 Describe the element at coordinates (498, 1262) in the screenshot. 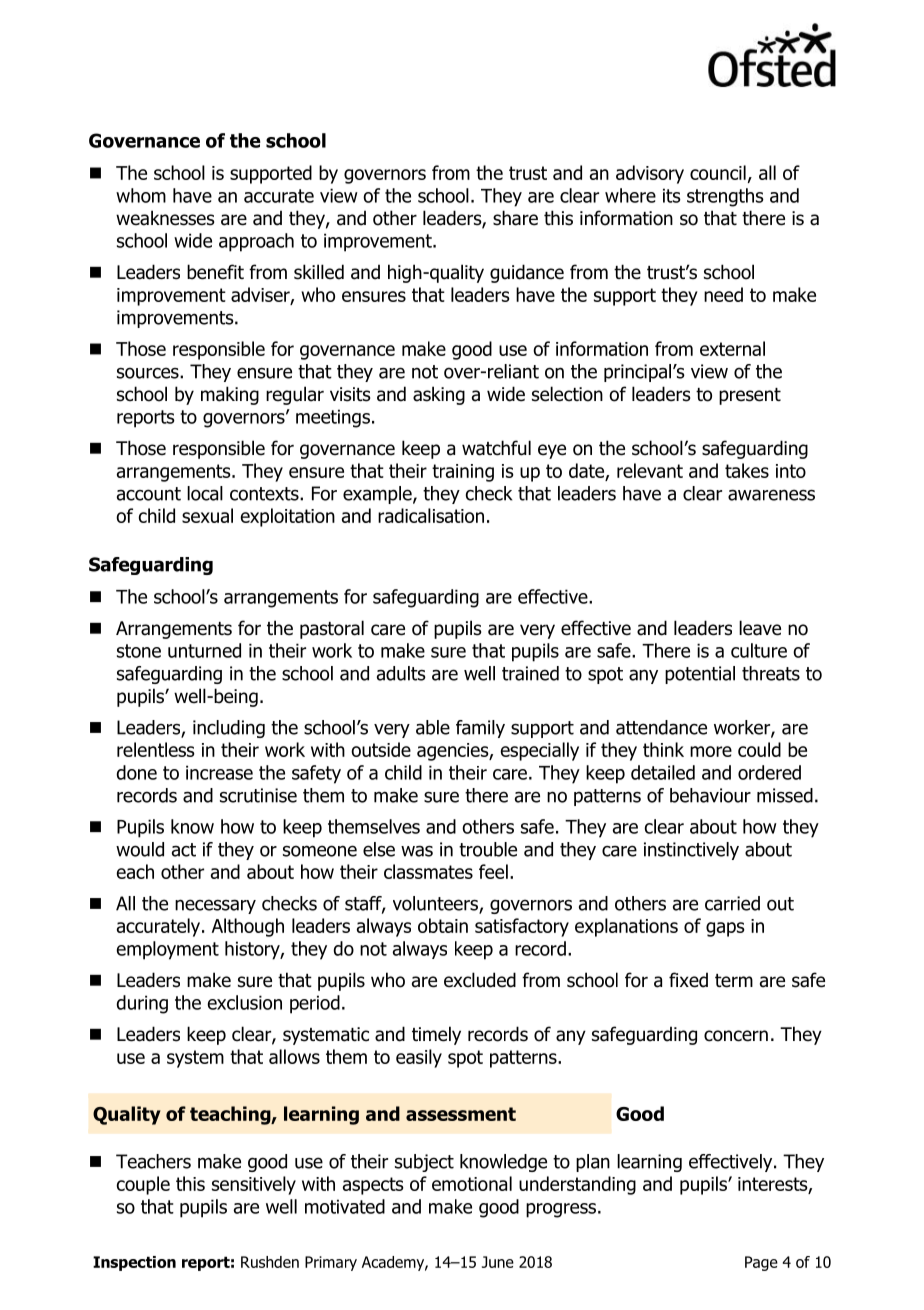

I see `June` at that location.
